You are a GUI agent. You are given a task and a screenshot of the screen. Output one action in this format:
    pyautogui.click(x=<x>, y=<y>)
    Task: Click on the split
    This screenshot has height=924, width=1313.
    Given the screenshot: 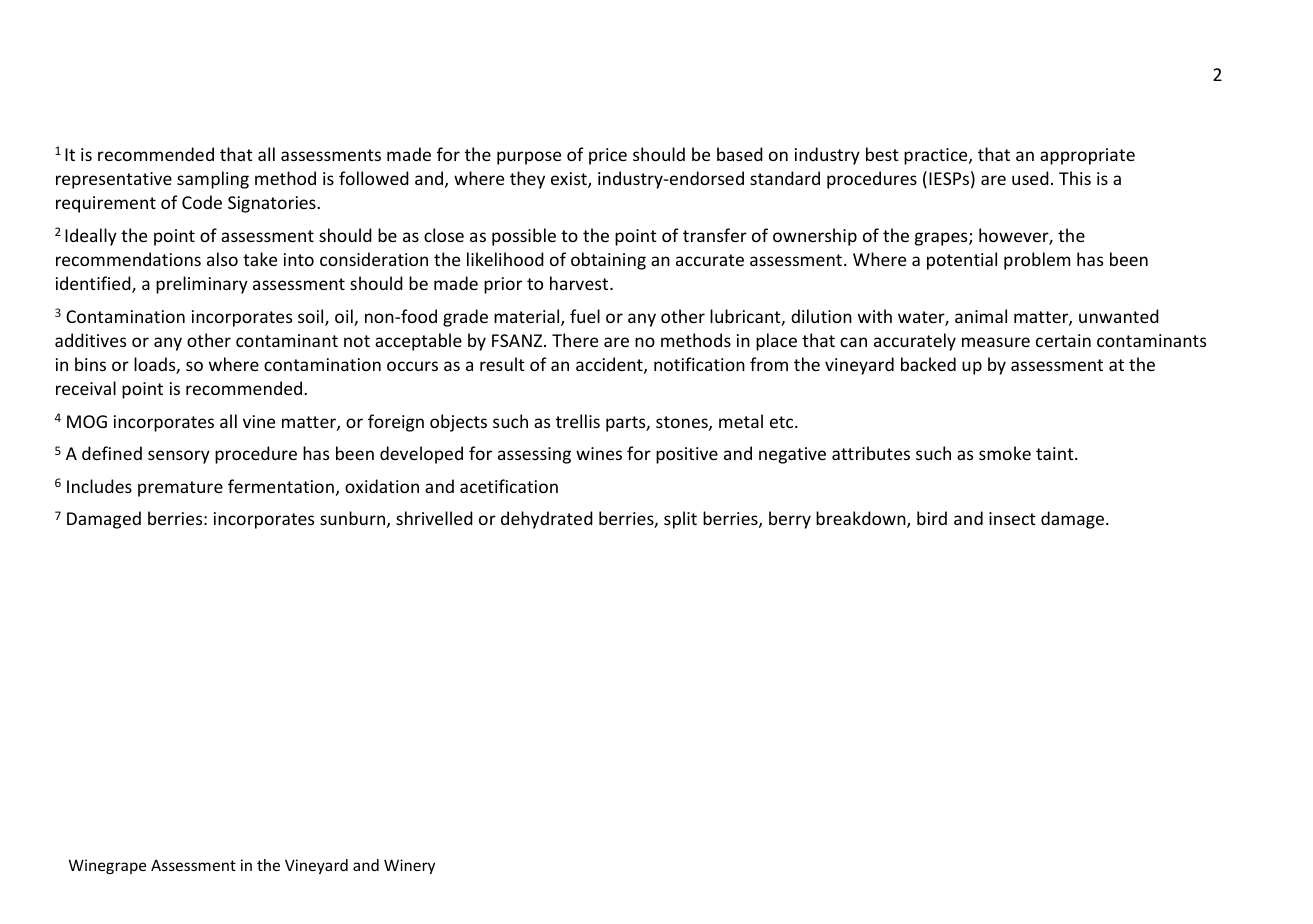 What is the action you would take?
    pyautogui.click(x=680, y=520)
